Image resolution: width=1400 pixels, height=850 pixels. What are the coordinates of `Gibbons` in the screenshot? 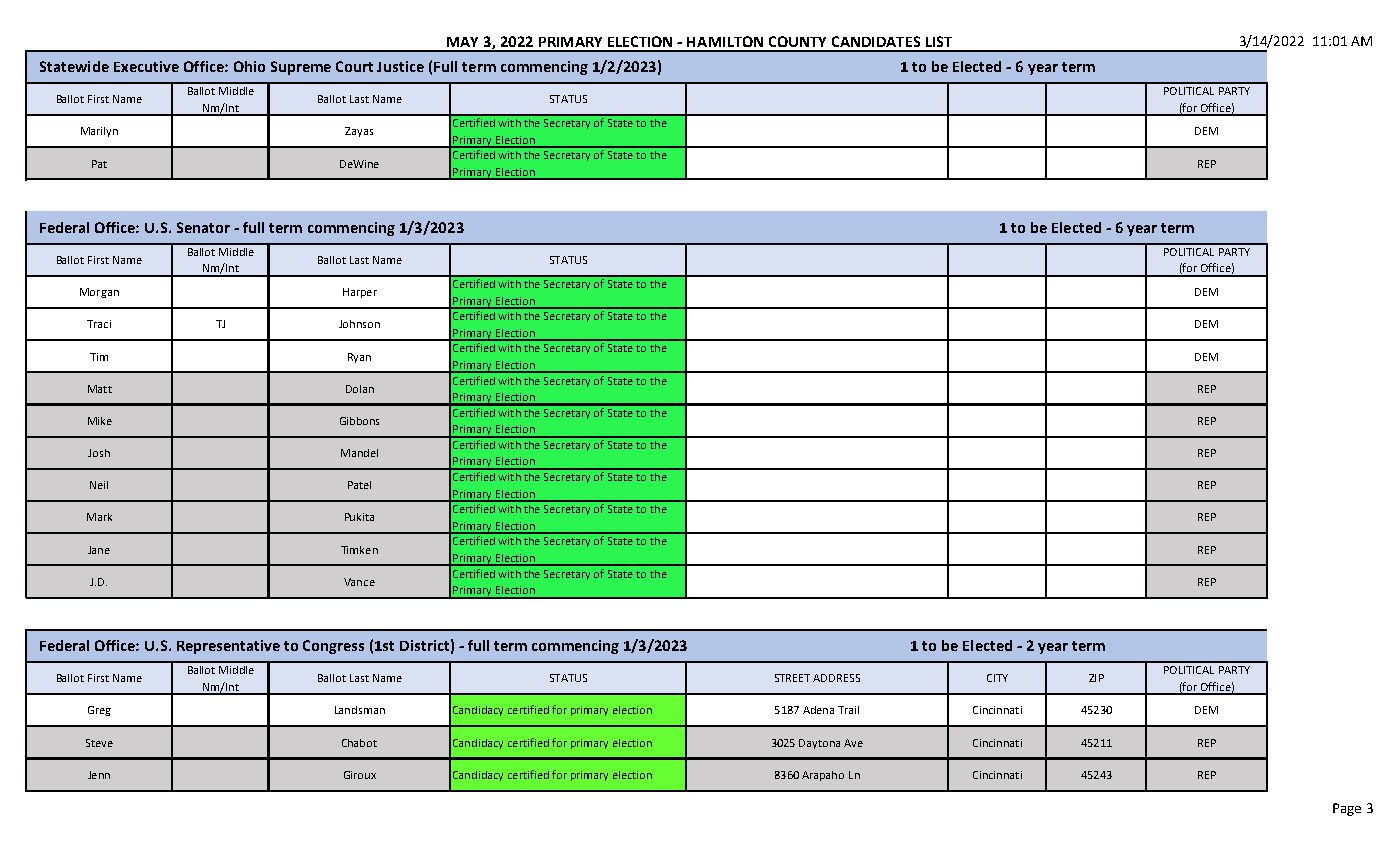 It's located at (359, 421).
